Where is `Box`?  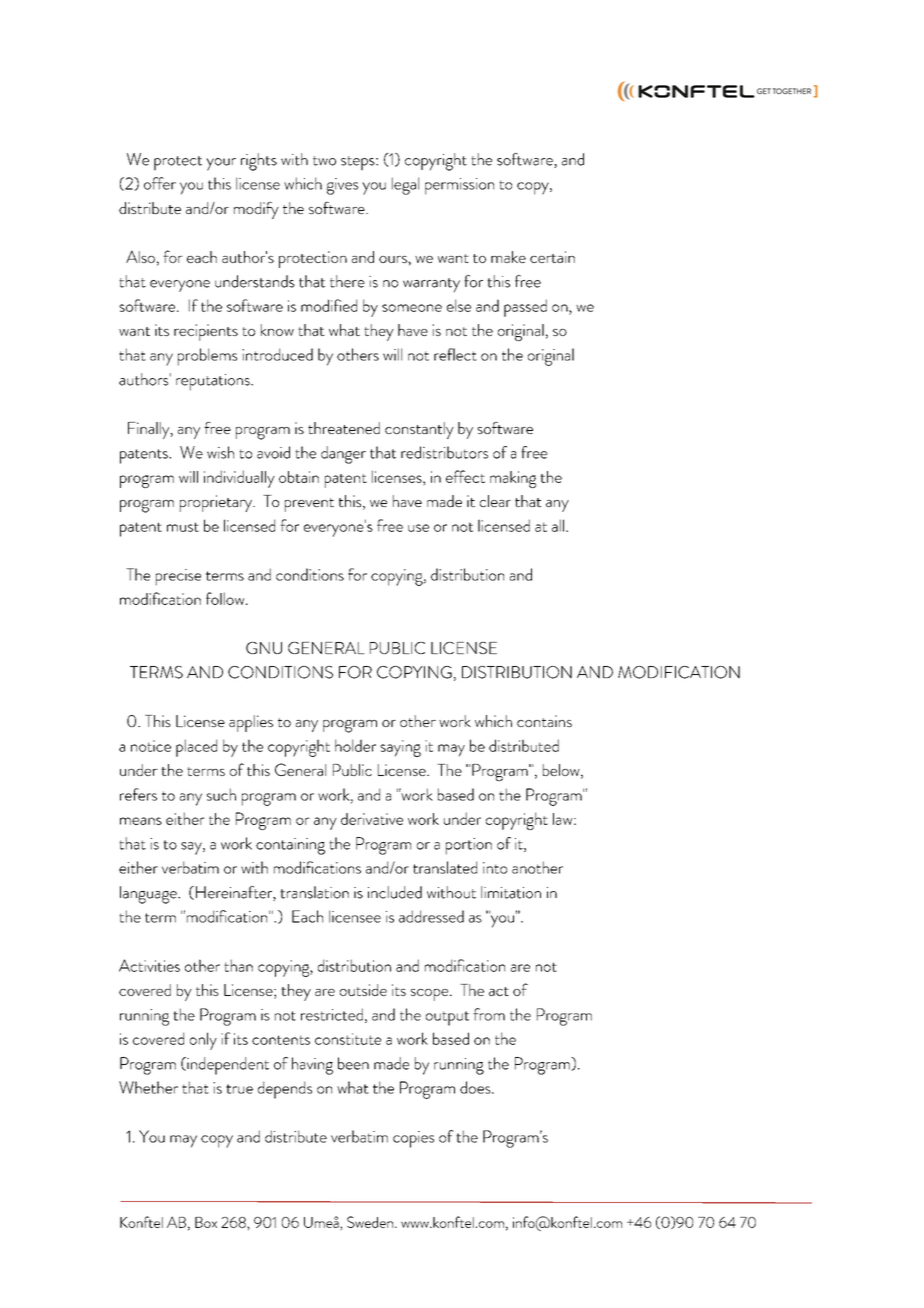
Box is located at coordinates (206, 1222).
